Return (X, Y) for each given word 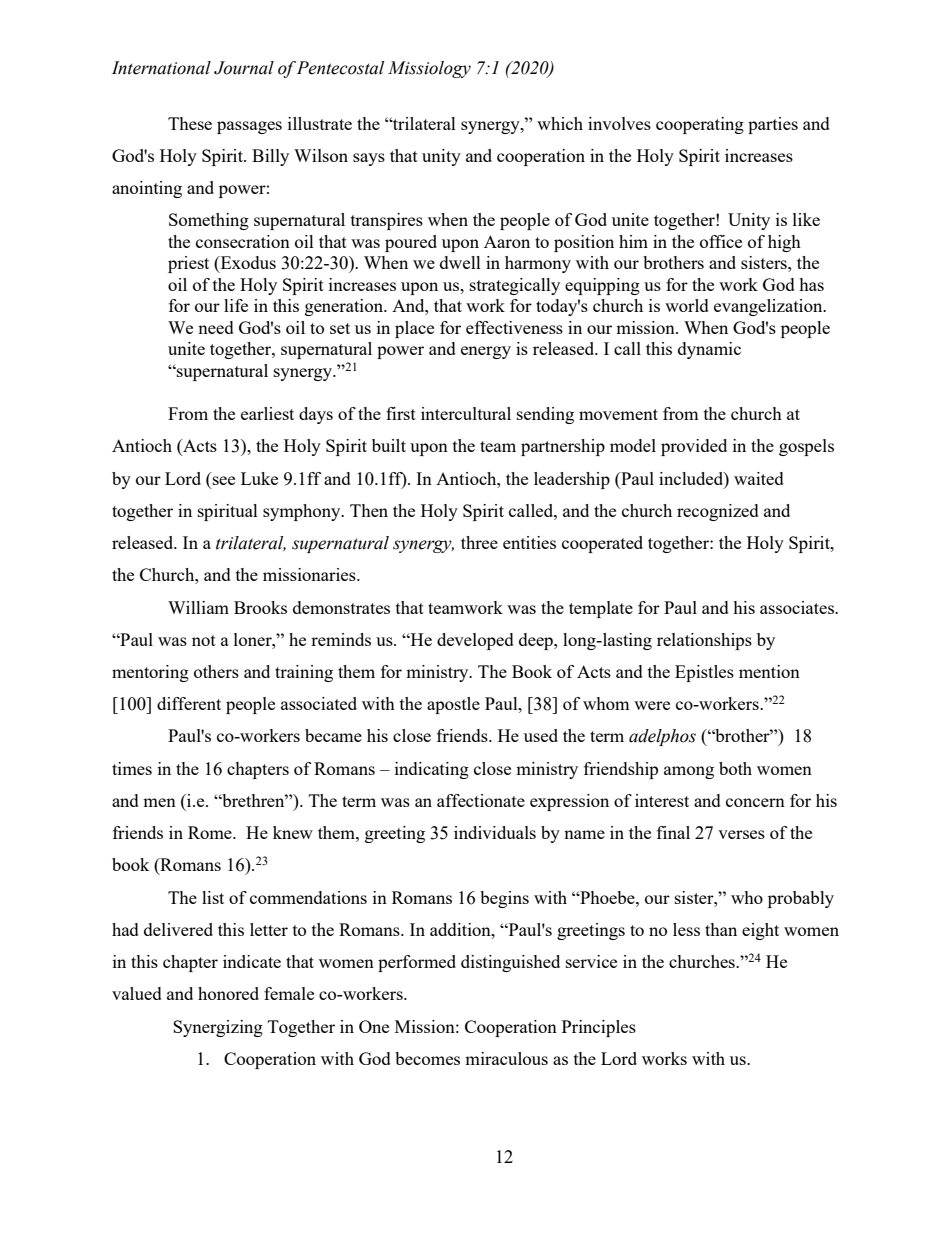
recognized (718, 512)
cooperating (700, 125)
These (190, 123)
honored (228, 993)
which (560, 123)
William (198, 607)
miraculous (506, 1058)
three (479, 542)
